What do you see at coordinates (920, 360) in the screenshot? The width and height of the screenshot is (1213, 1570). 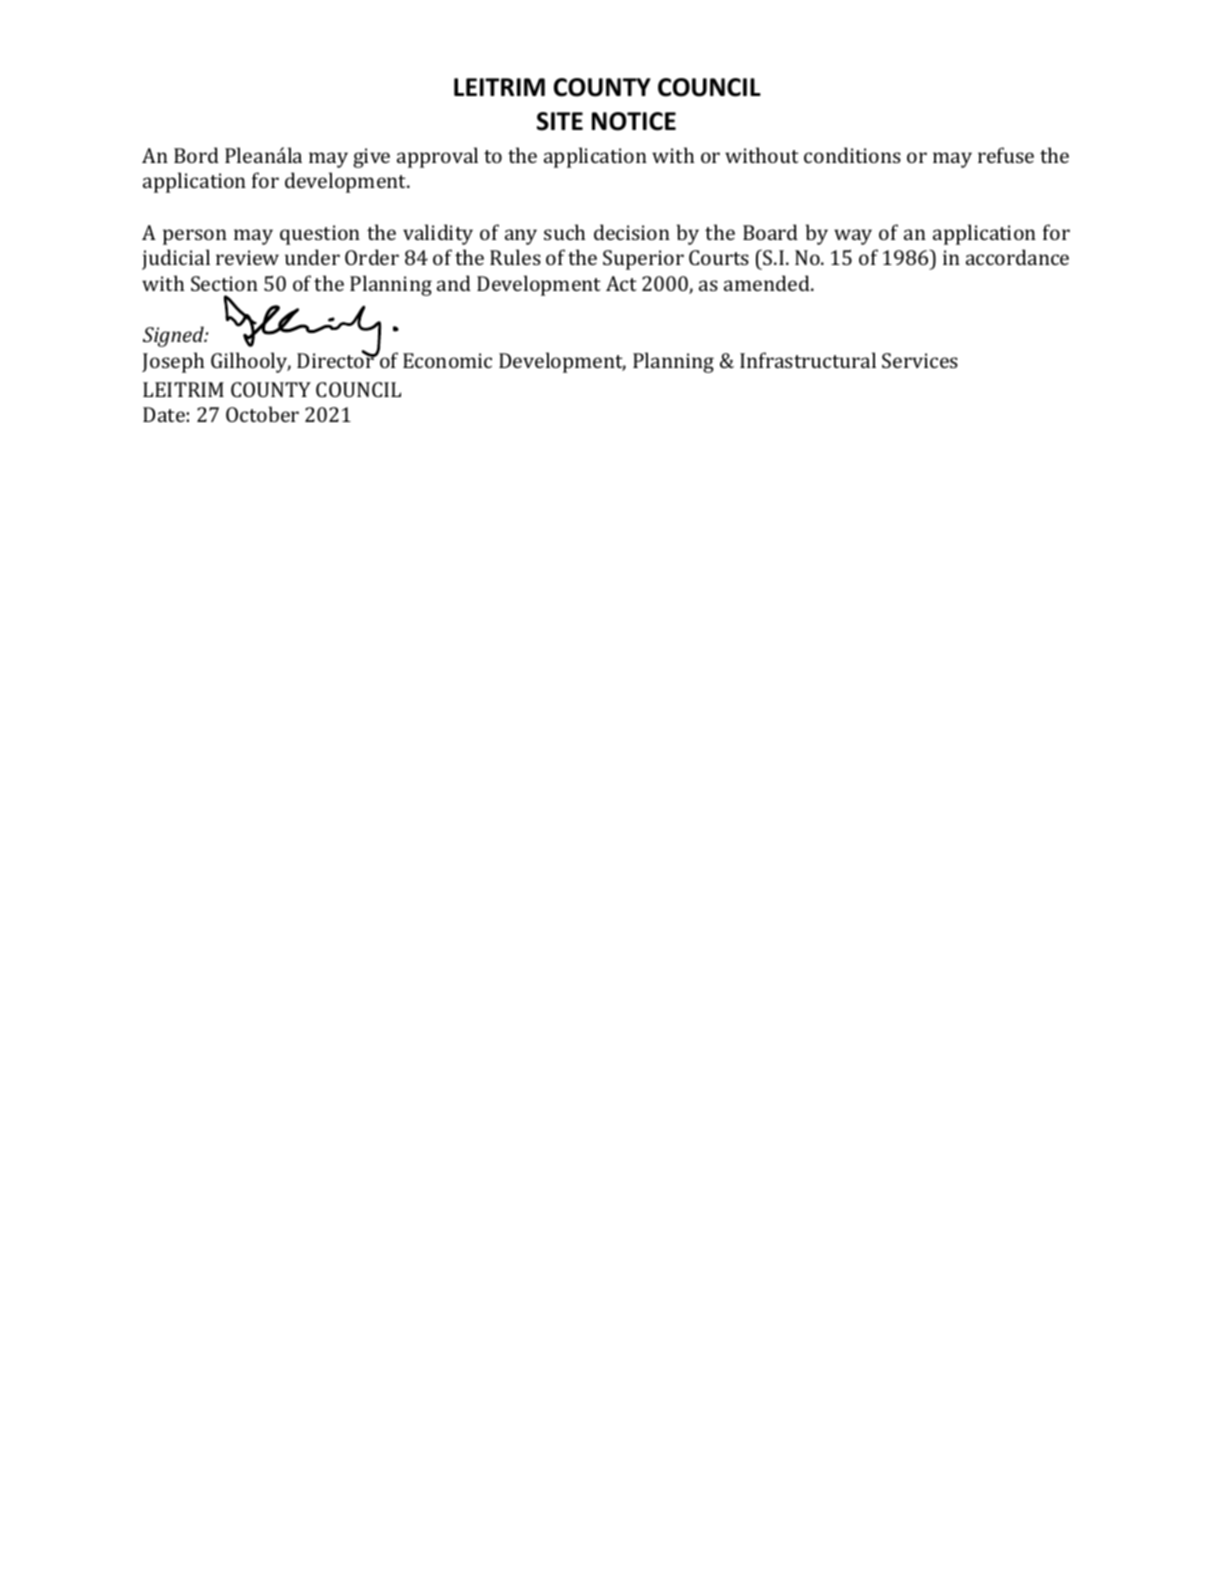 I see `Services` at bounding box center [920, 360].
